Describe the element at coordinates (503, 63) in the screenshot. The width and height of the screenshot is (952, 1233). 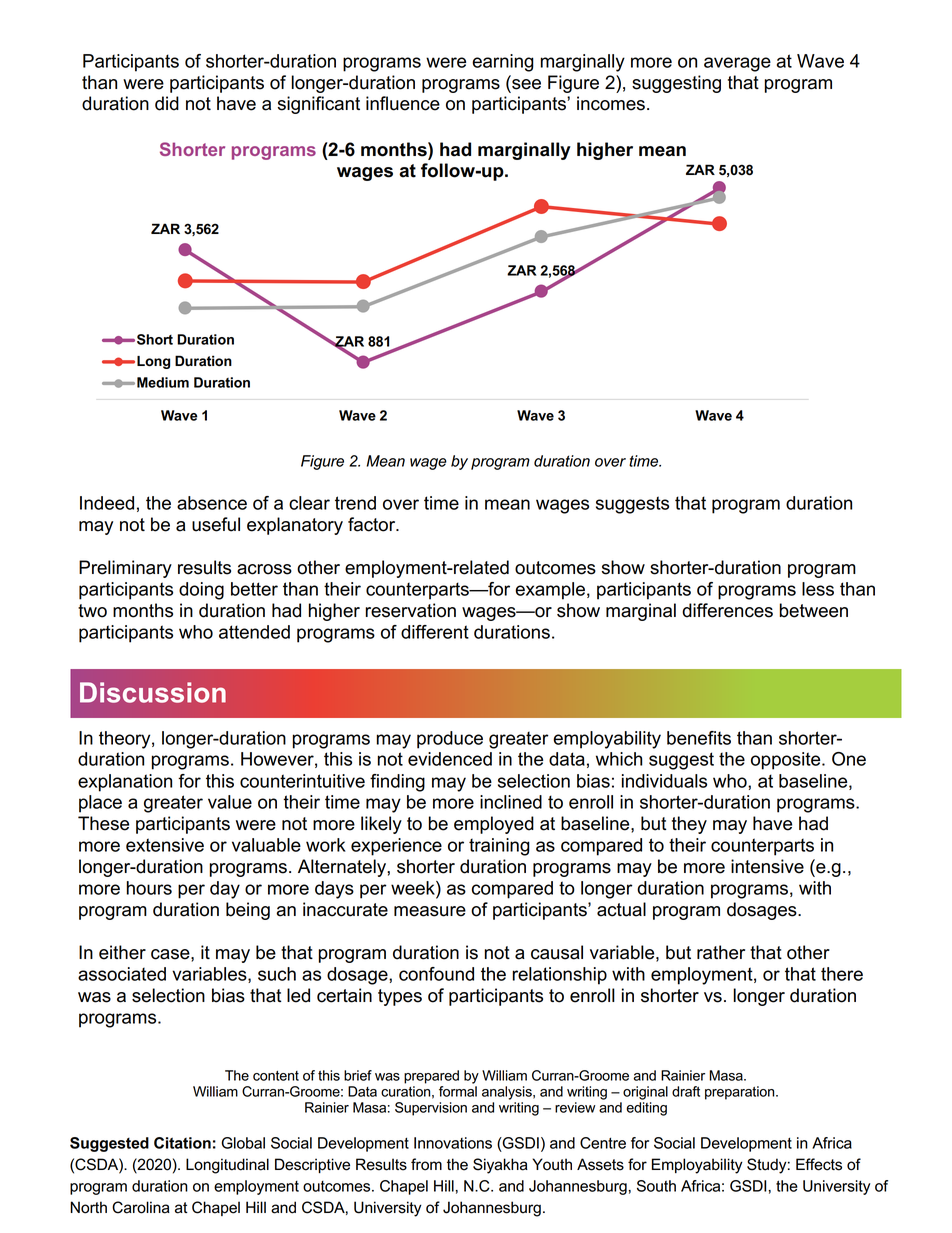
I see `earning` at that location.
